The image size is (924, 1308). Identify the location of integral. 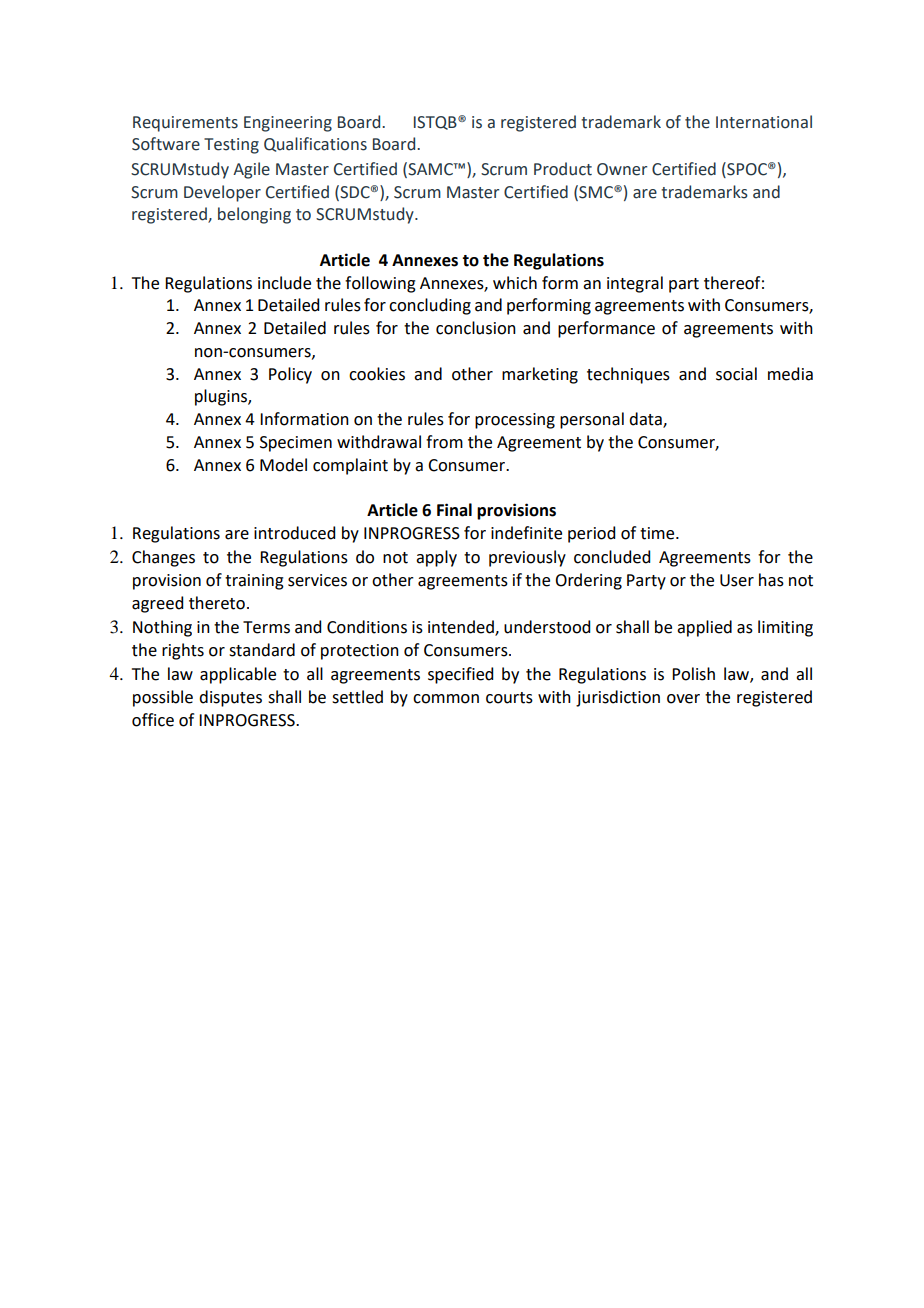
(635, 284).
